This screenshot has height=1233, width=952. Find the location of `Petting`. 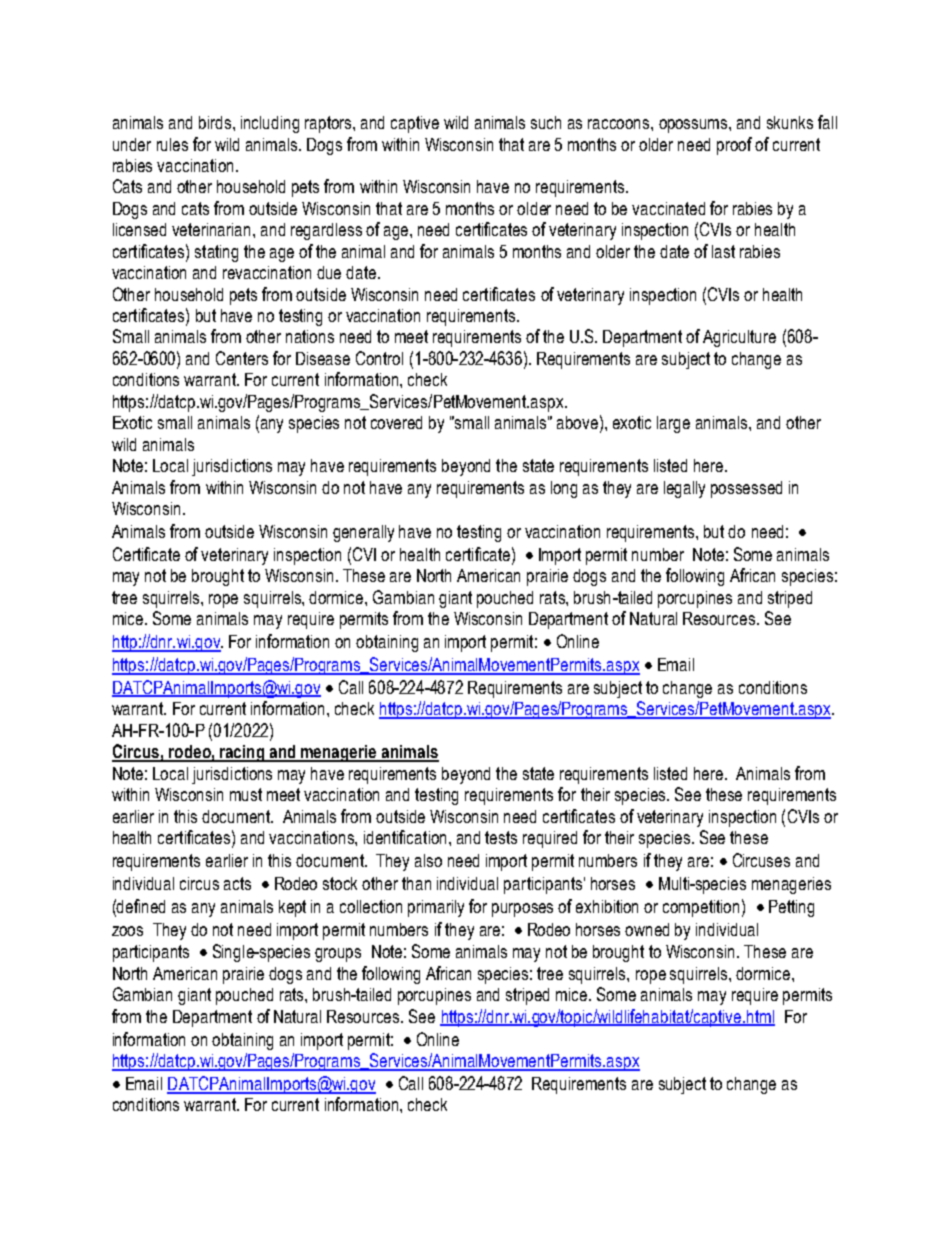

Petting is located at coordinates (791, 908).
